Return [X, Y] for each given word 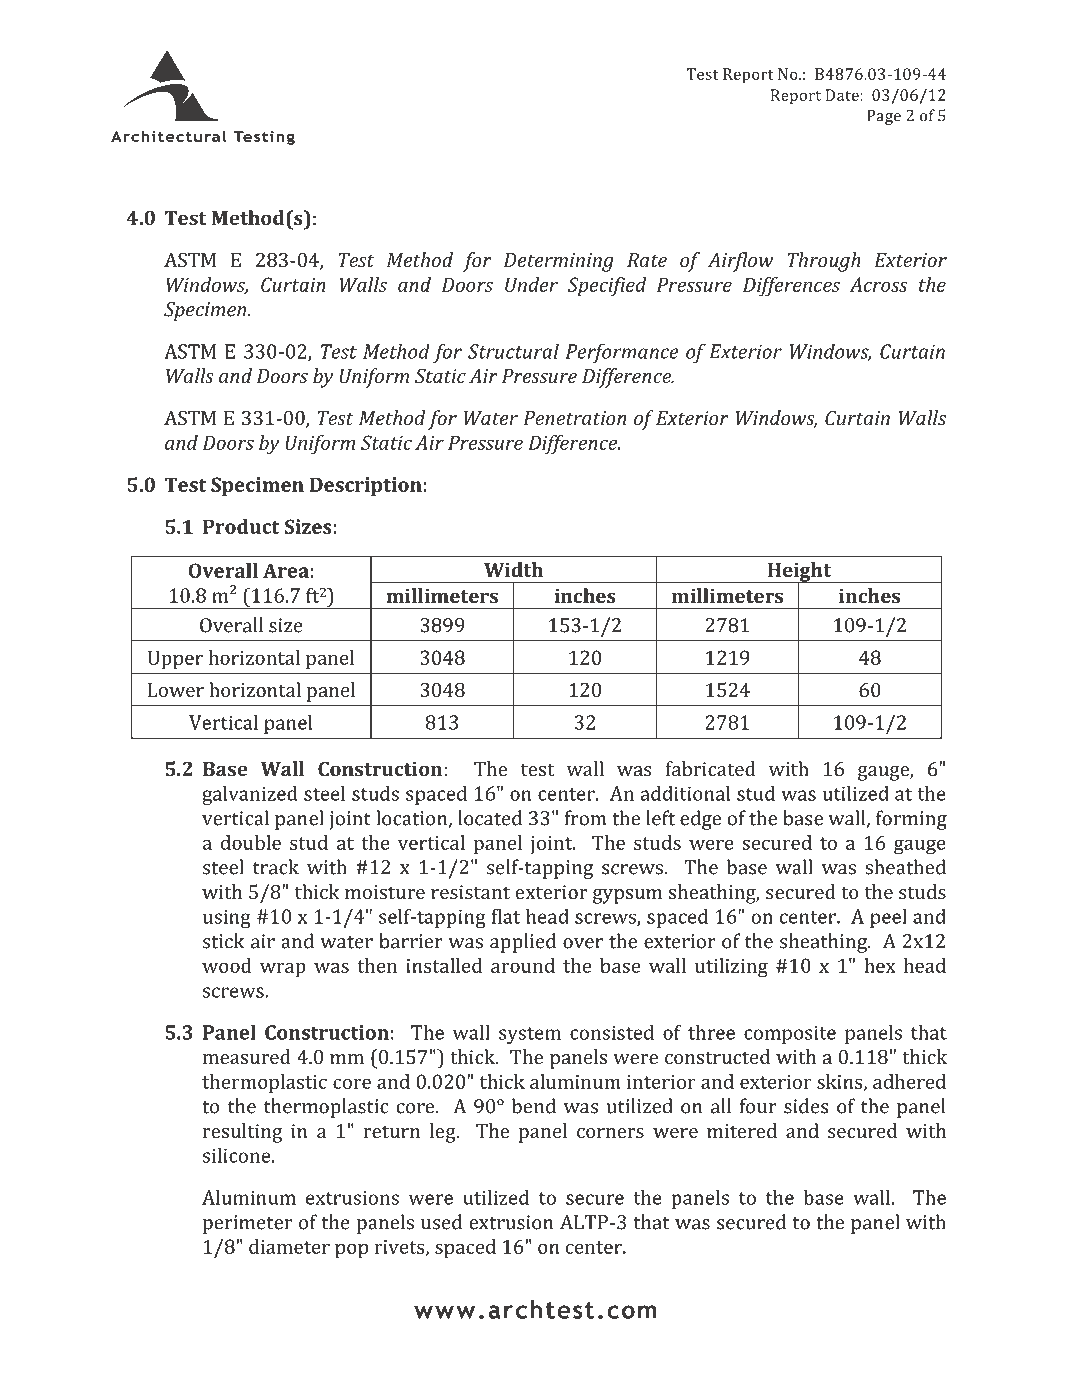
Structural [513, 351]
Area [286, 570]
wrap [283, 969]
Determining [559, 262]
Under [531, 284]
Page [884, 117]
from [585, 818]
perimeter [247, 1224]
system [530, 1035]
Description [366, 486]
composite [790, 1034]
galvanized [250, 795]
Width [513, 569]
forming [911, 820]
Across [879, 284]
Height [799, 573]
